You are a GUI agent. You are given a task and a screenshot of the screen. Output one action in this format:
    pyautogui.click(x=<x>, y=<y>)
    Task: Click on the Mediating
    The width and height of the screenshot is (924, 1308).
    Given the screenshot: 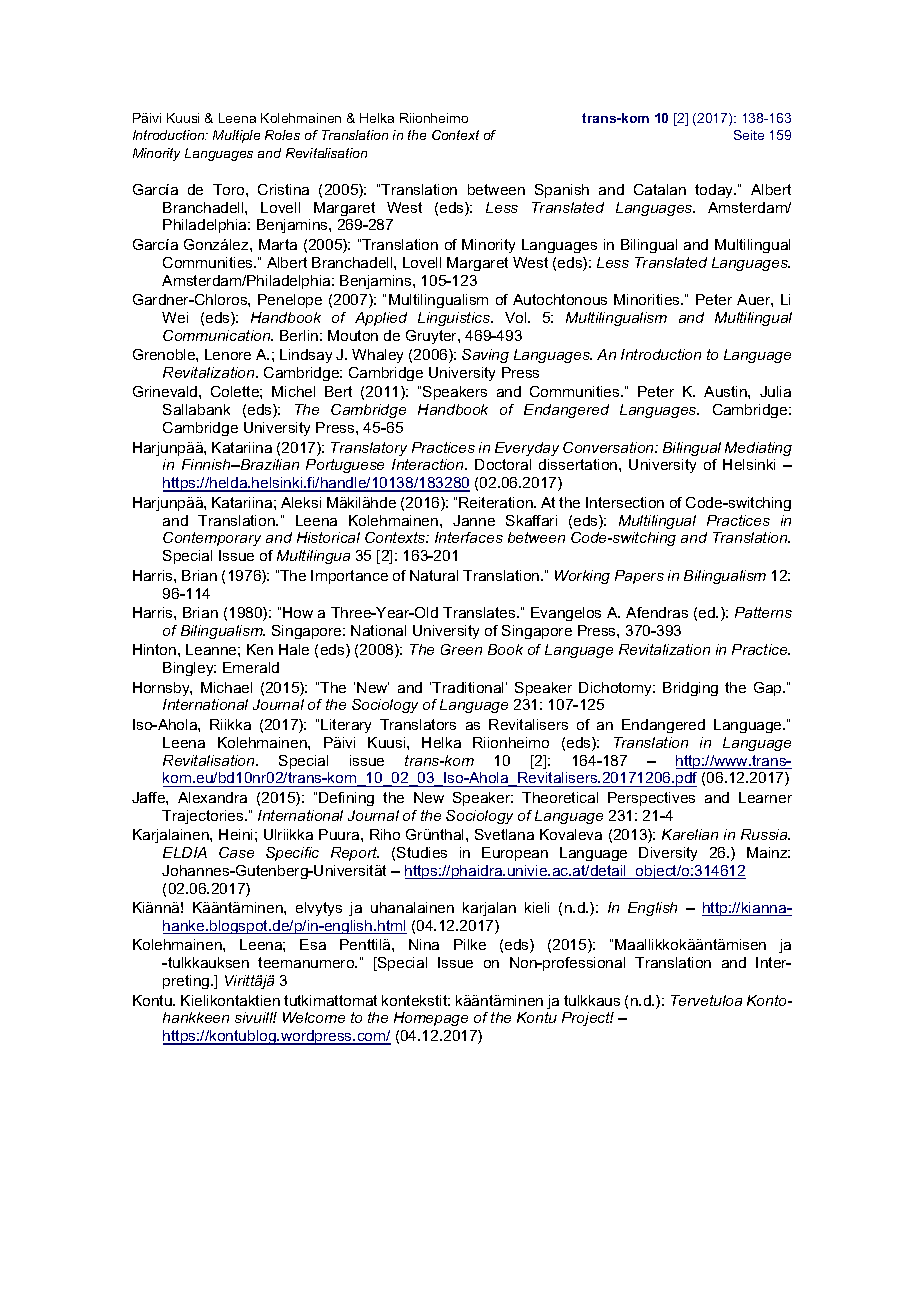 What is the action you would take?
    pyautogui.click(x=758, y=449)
